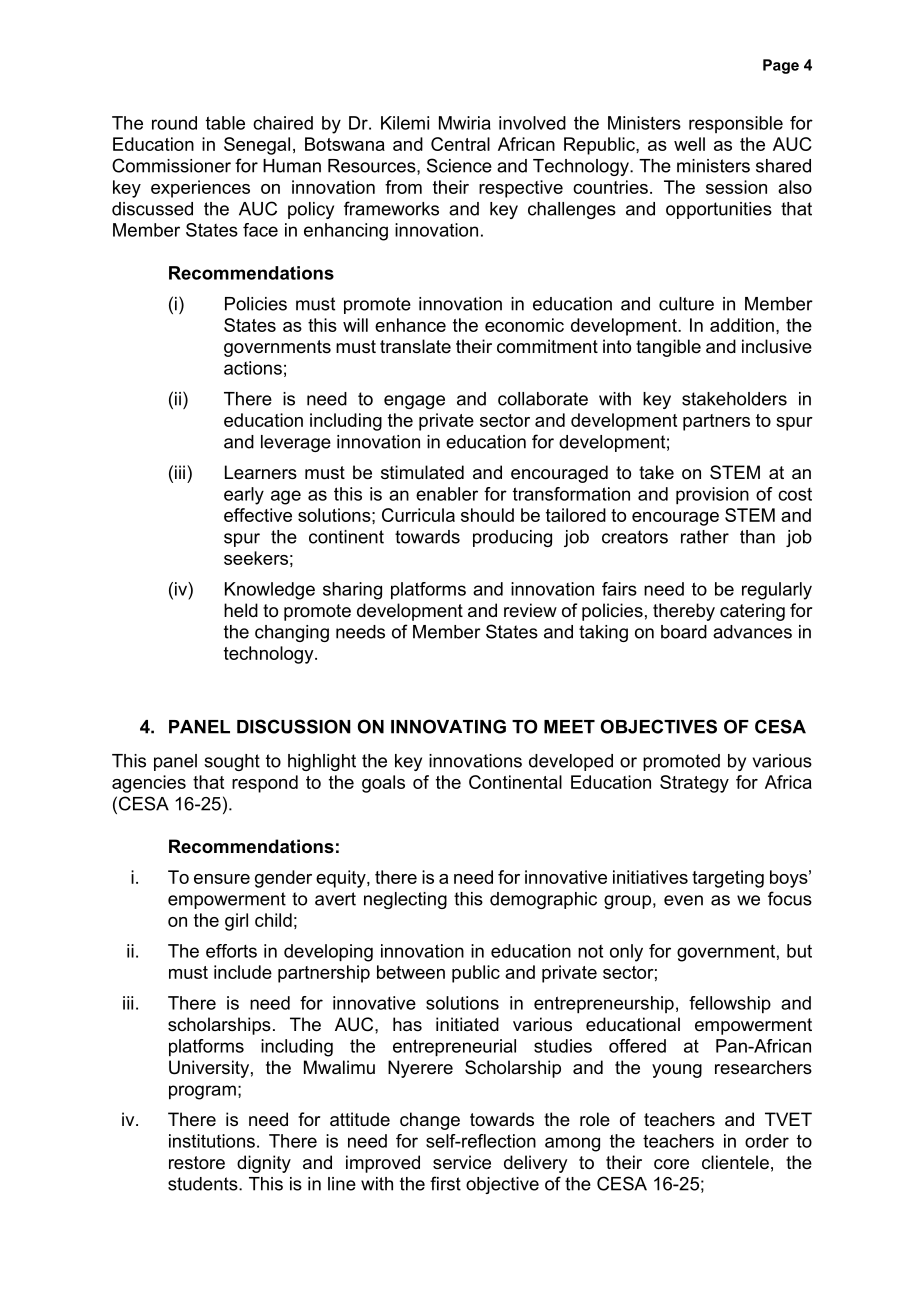 This image has width=924, height=1308. What do you see at coordinates (462, 1162) in the image?
I see `service` at bounding box center [462, 1162].
